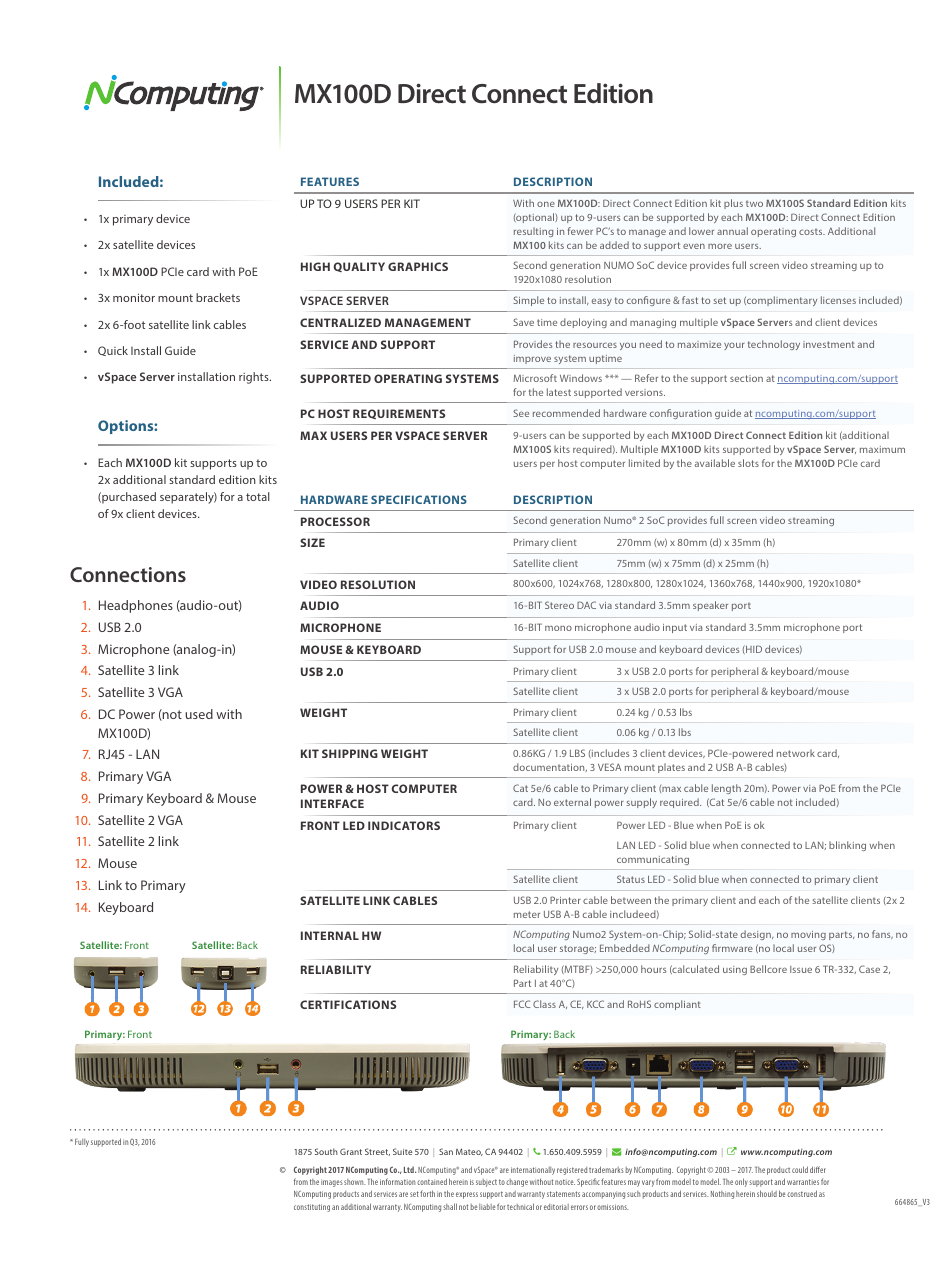  What do you see at coordinates (527, 914) in the screenshot?
I see `meter` at bounding box center [527, 914].
